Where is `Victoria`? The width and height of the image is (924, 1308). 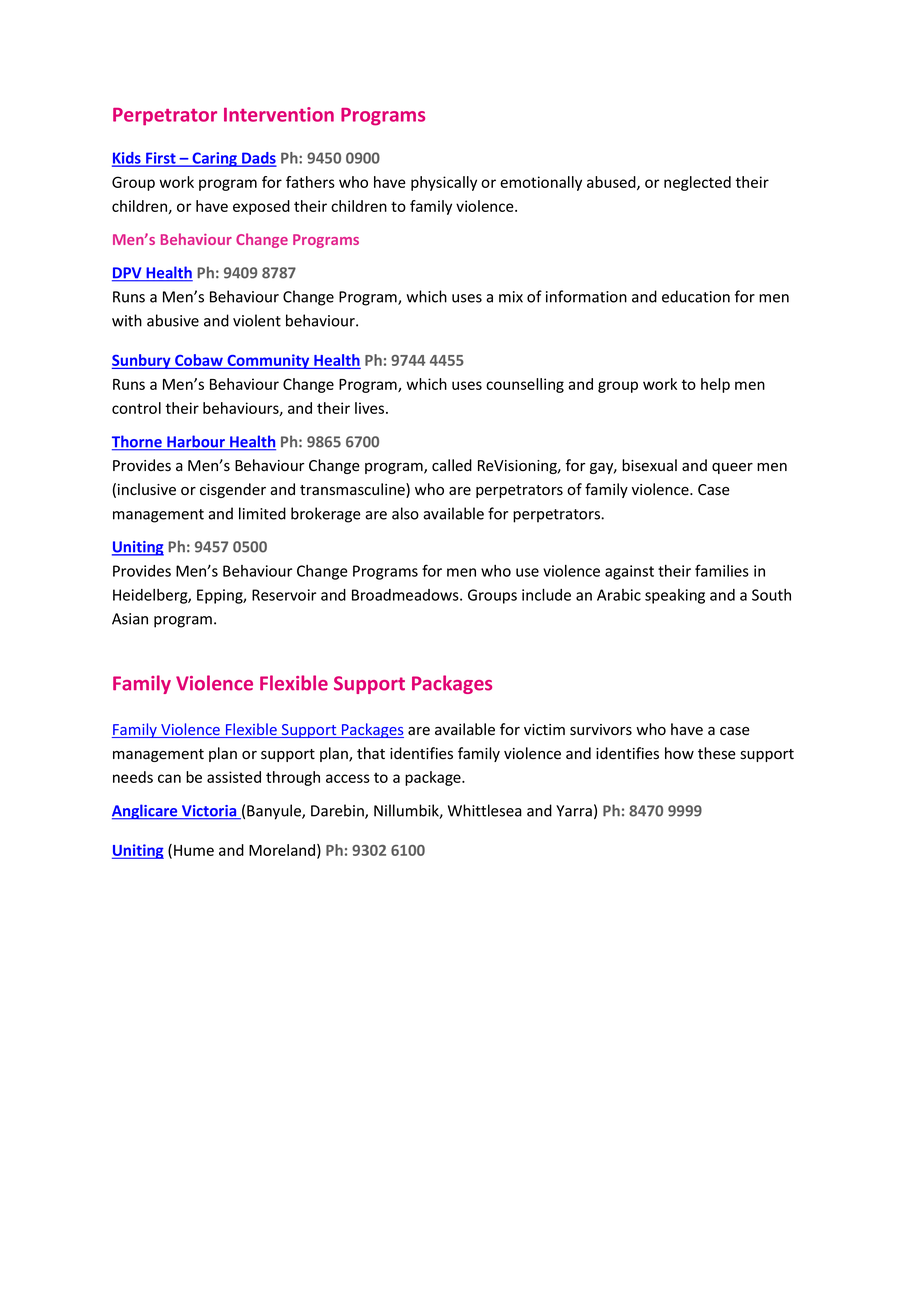
Victoria is located at coordinates (209, 812).
